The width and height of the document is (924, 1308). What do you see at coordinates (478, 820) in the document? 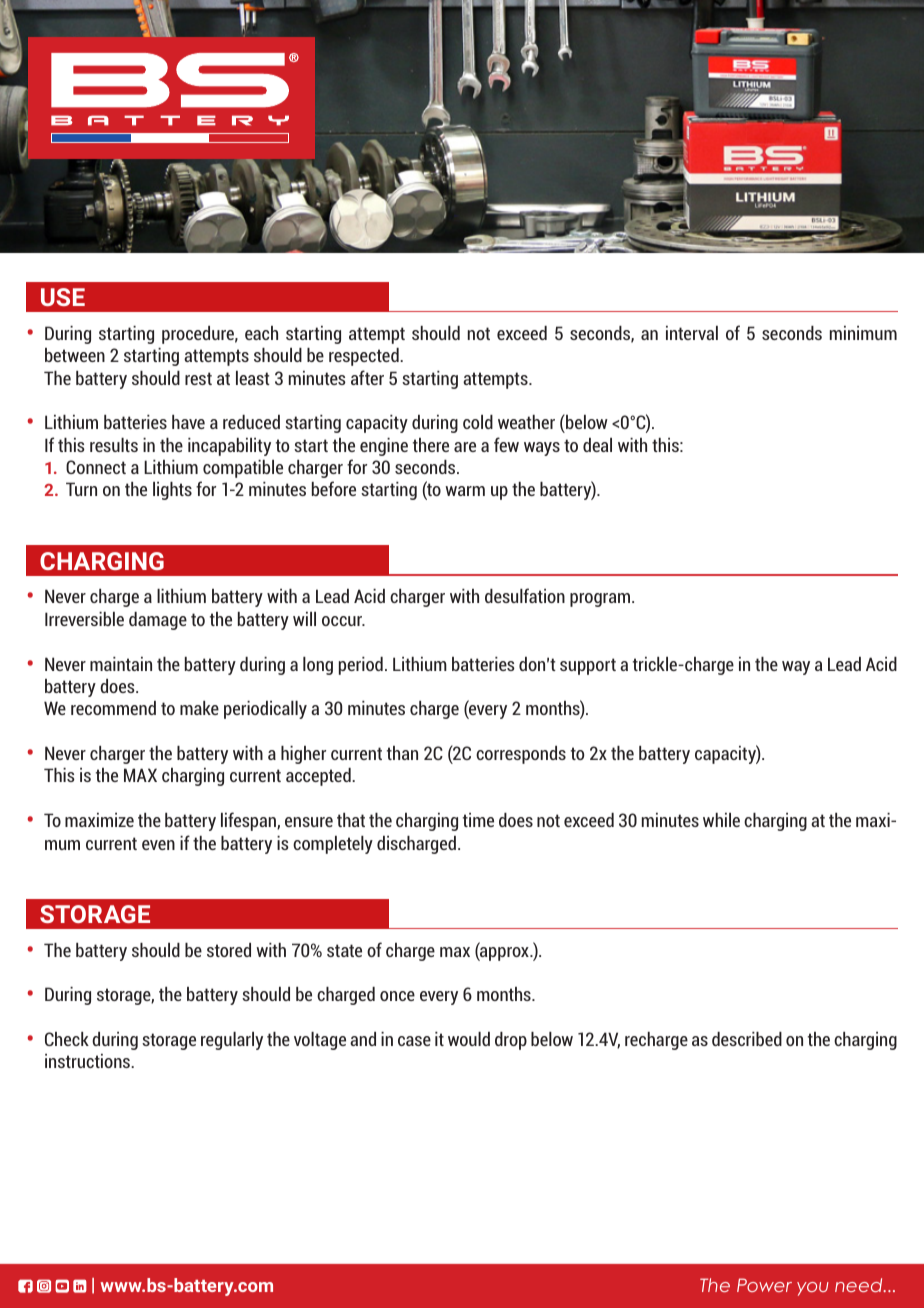
I see `time` at bounding box center [478, 820].
